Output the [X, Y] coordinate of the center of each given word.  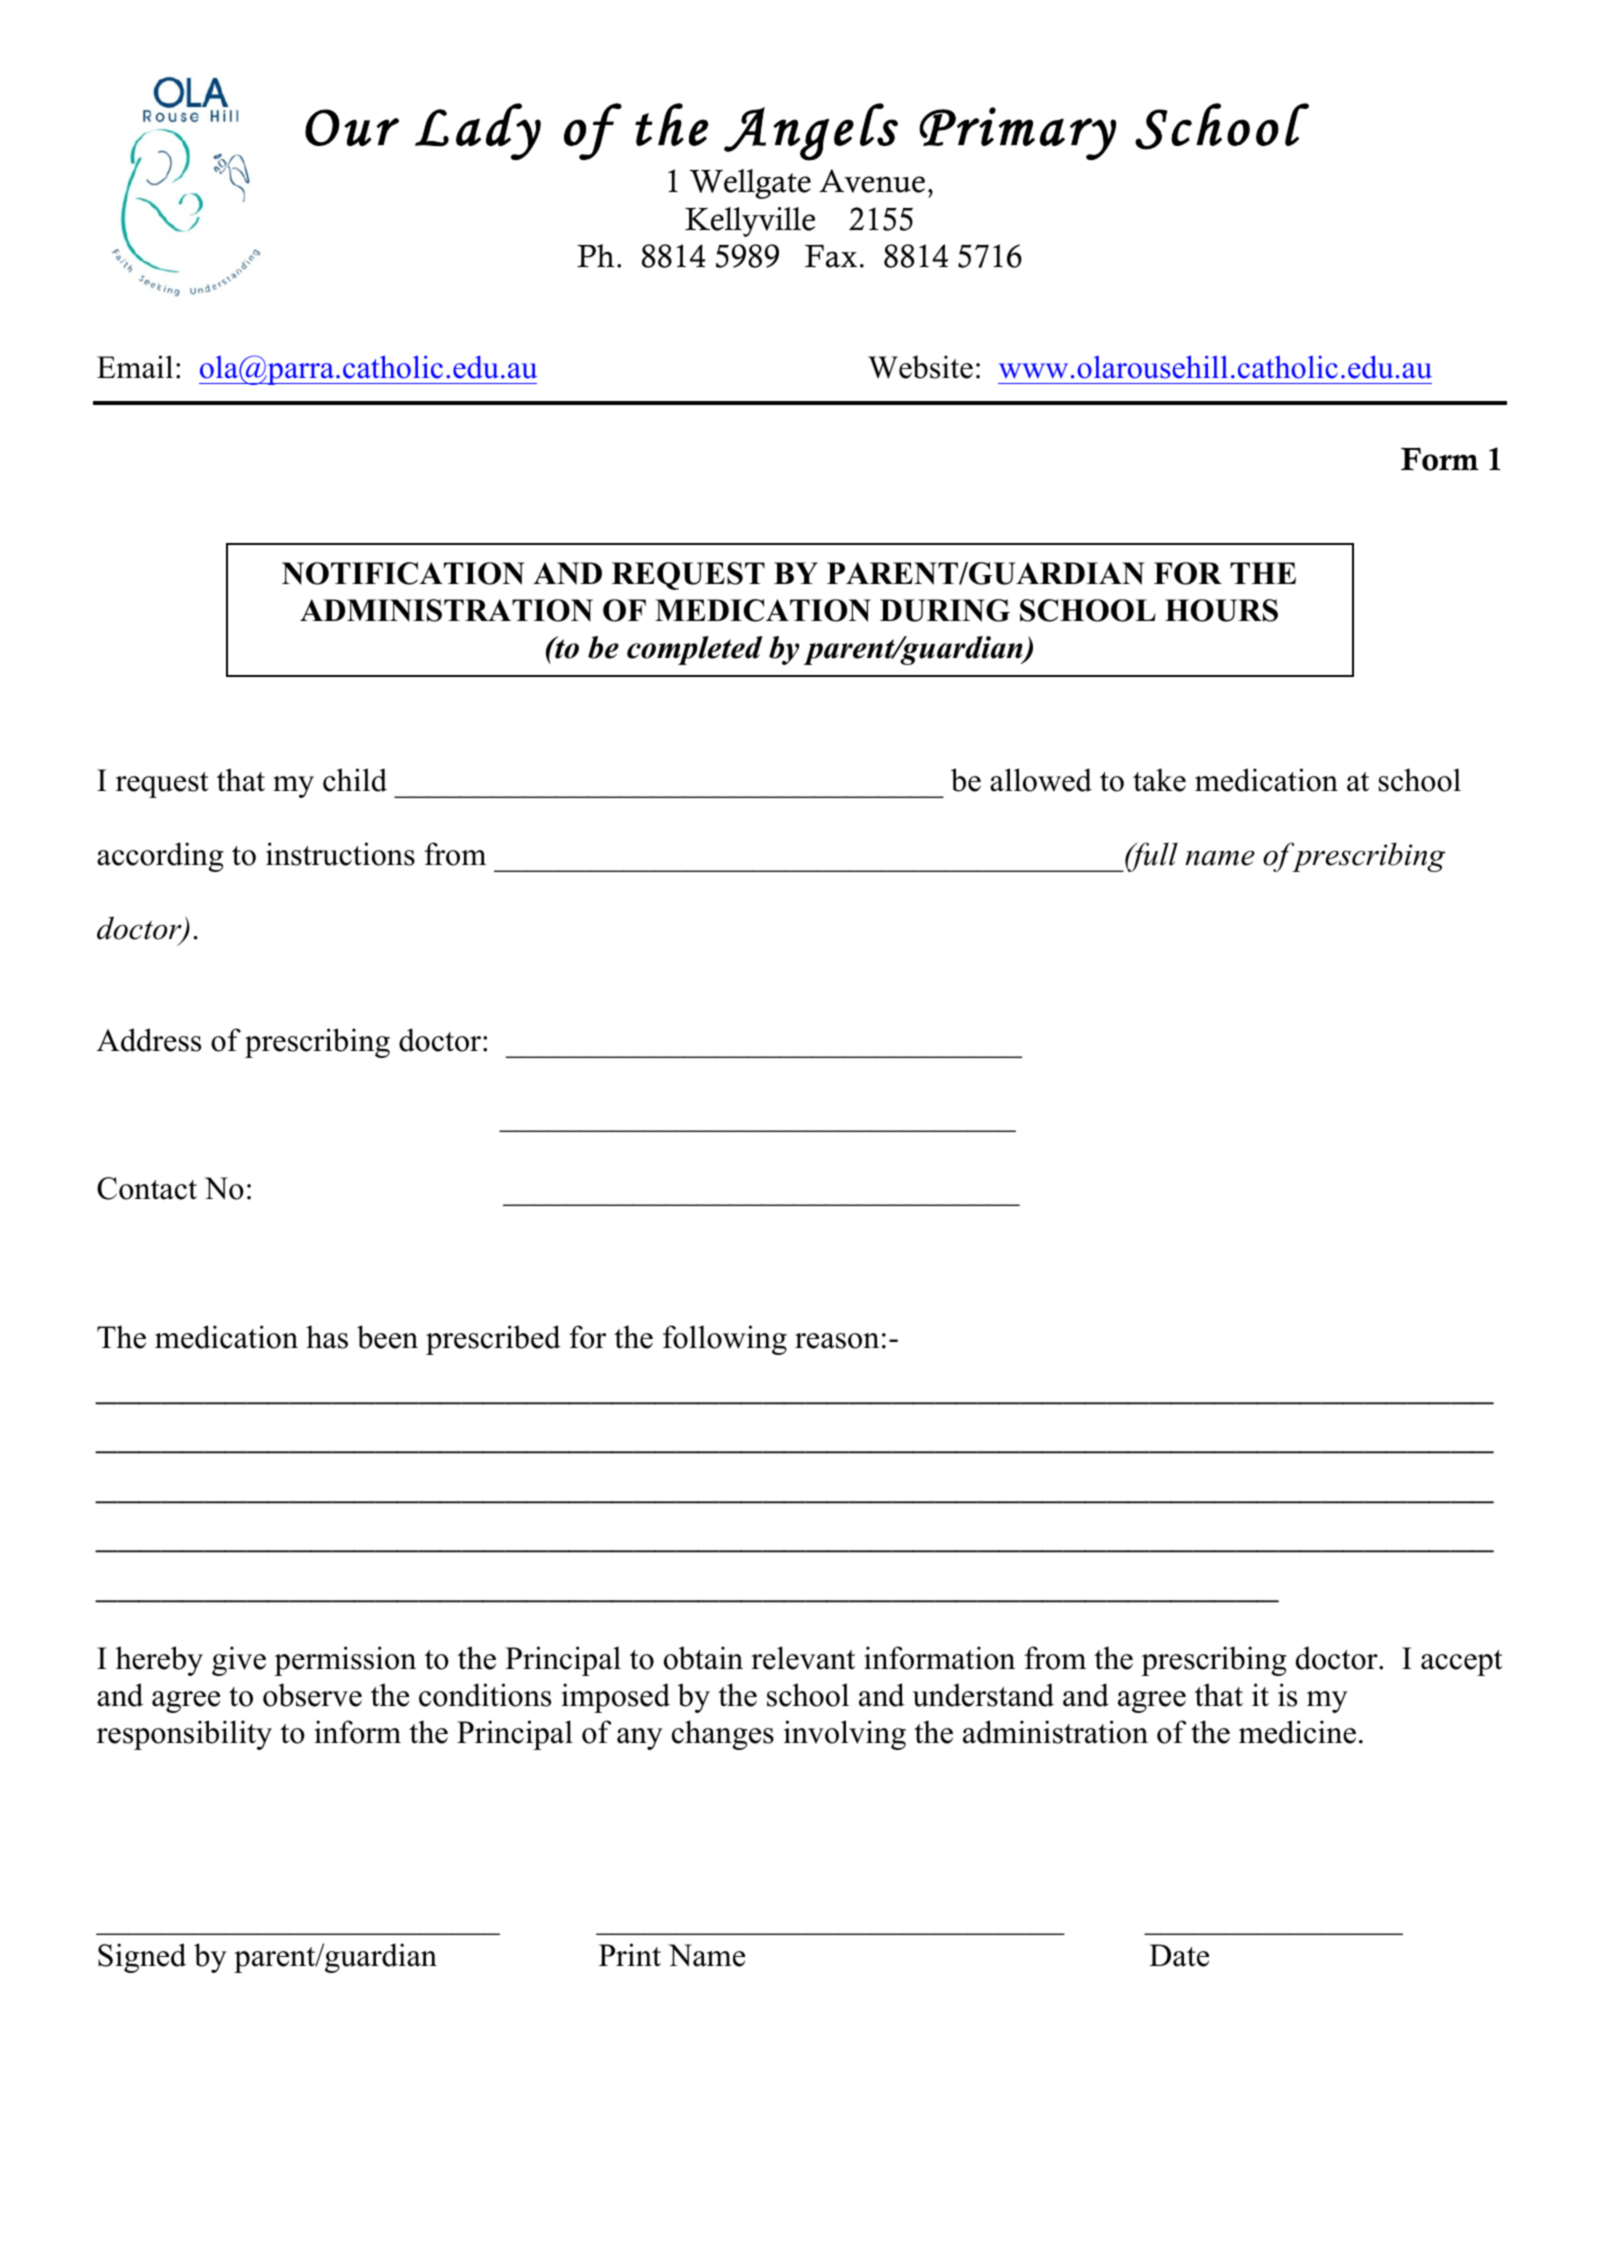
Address [149, 1040]
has [327, 1337]
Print [630, 1954]
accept [1462, 1663]
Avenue [872, 181]
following [725, 1340]
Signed [142, 1958]
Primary [1017, 133]
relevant [803, 1658]
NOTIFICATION [403, 573]
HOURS [1221, 610]
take [1159, 780]
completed [694, 650]
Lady [478, 131]
